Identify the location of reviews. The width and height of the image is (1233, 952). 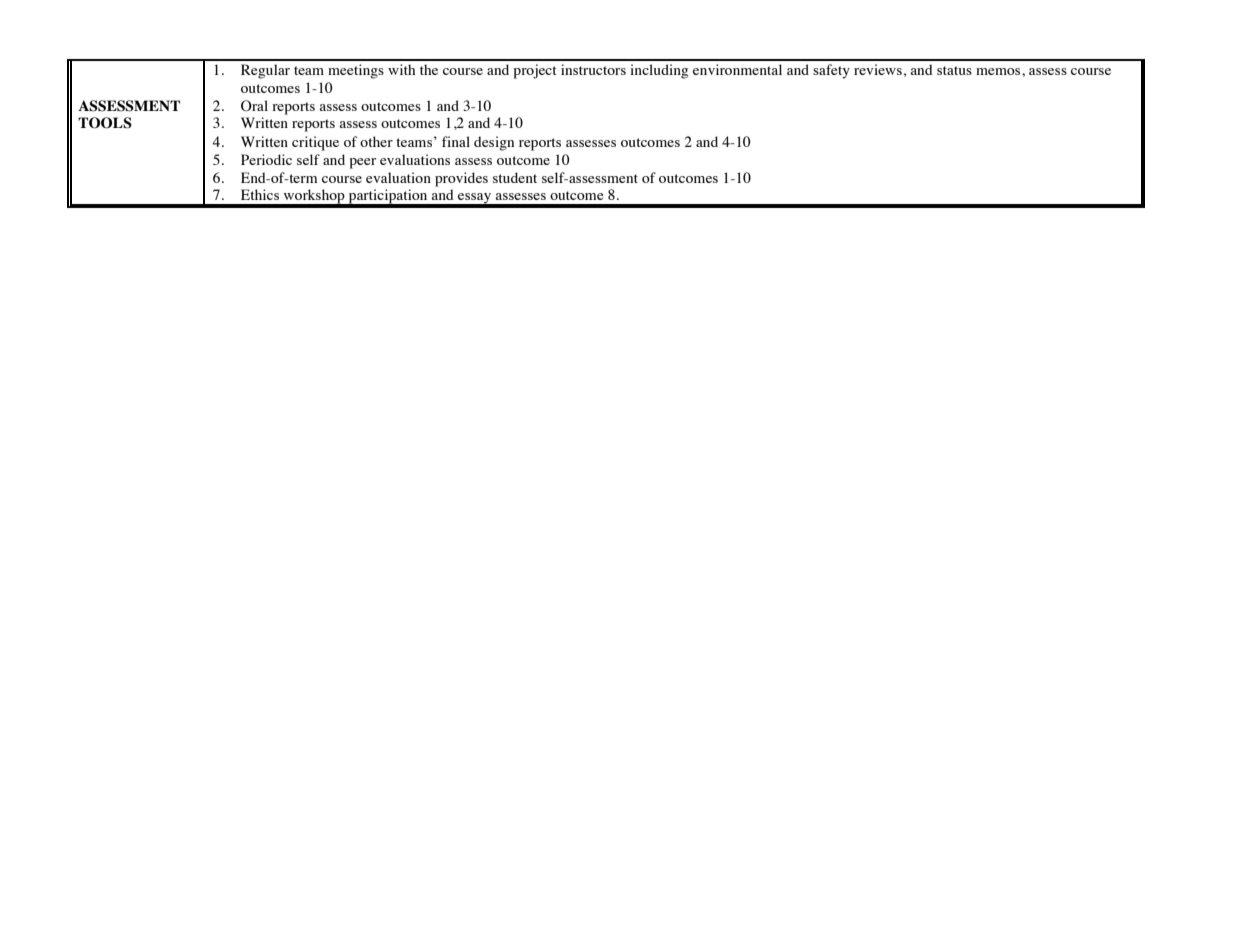
(878, 69).
